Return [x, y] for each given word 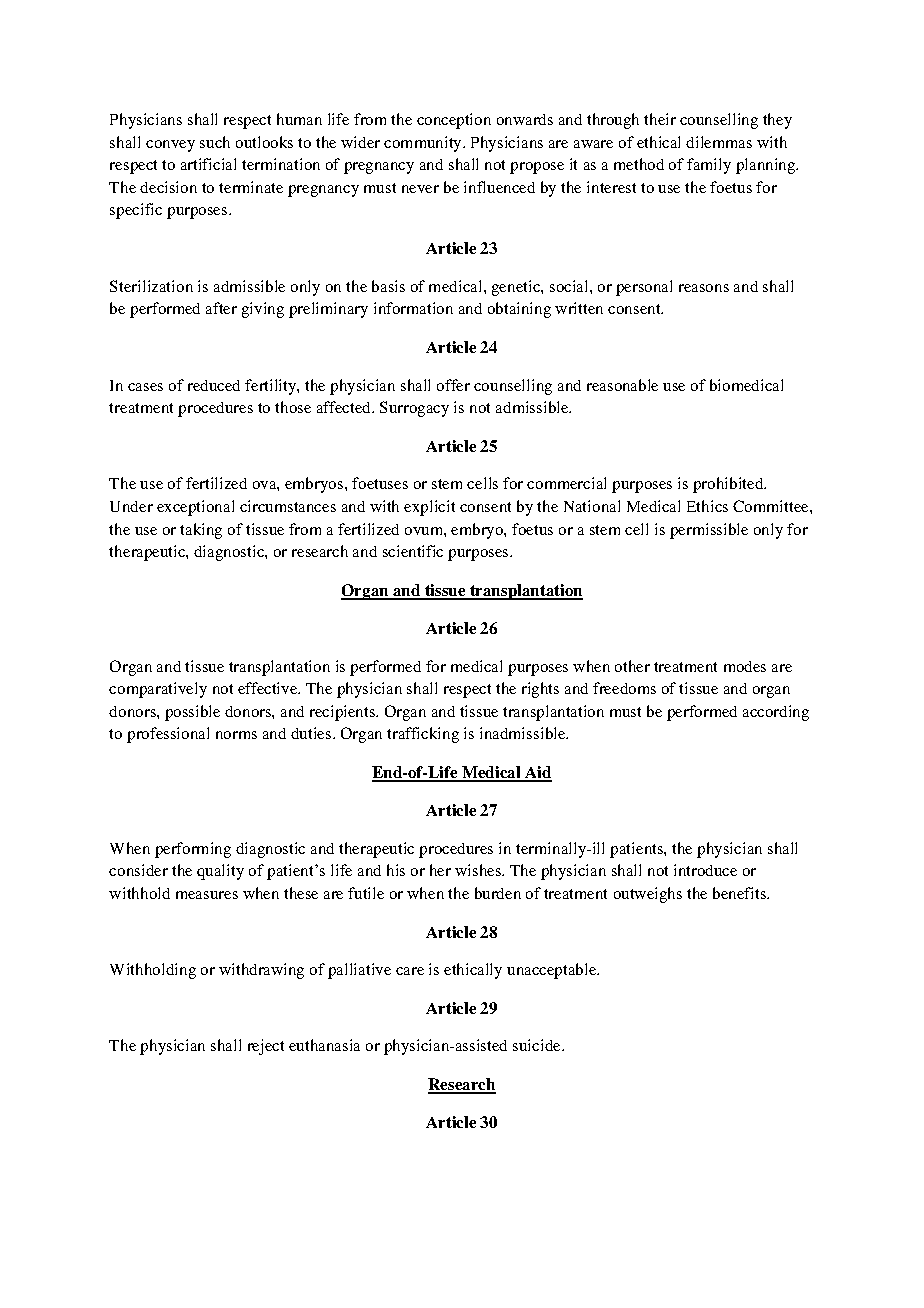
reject [266, 1047]
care [410, 971]
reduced [214, 385]
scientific [413, 551]
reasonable [622, 385]
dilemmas [719, 142]
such [215, 142]
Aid [537, 773]
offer [453, 385]
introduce [705, 870]
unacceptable [553, 971]
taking [201, 531]
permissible [709, 531]
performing [193, 850]
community [424, 144]
